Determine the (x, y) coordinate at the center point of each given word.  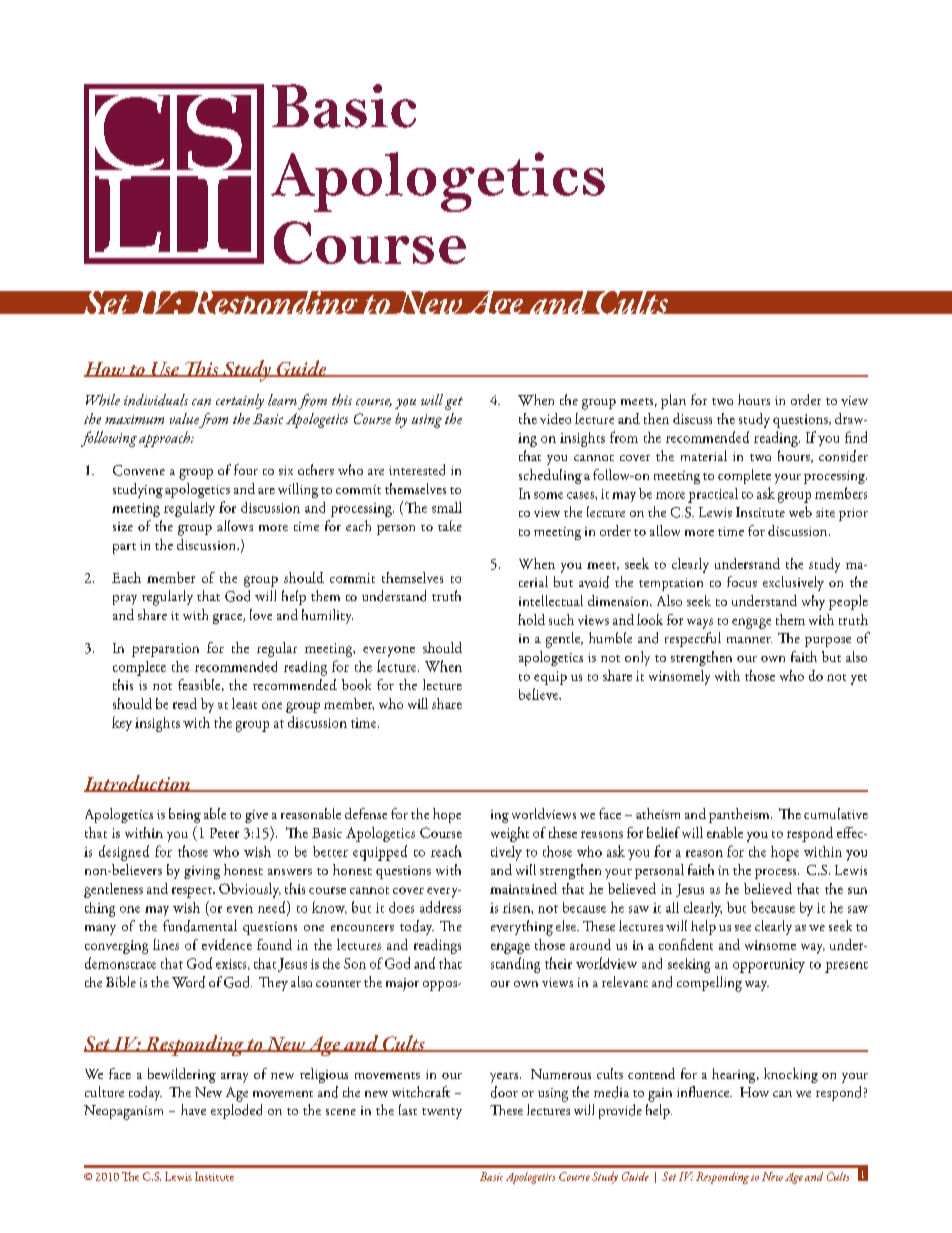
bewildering (182, 1075)
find (856, 437)
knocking (791, 1075)
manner (749, 640)
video (555, 418)
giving (202, 872)
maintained (523, 888)
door (504, 1092)
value (184, 418)
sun (857, 890)
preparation (165, 650)
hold (531, 619)
